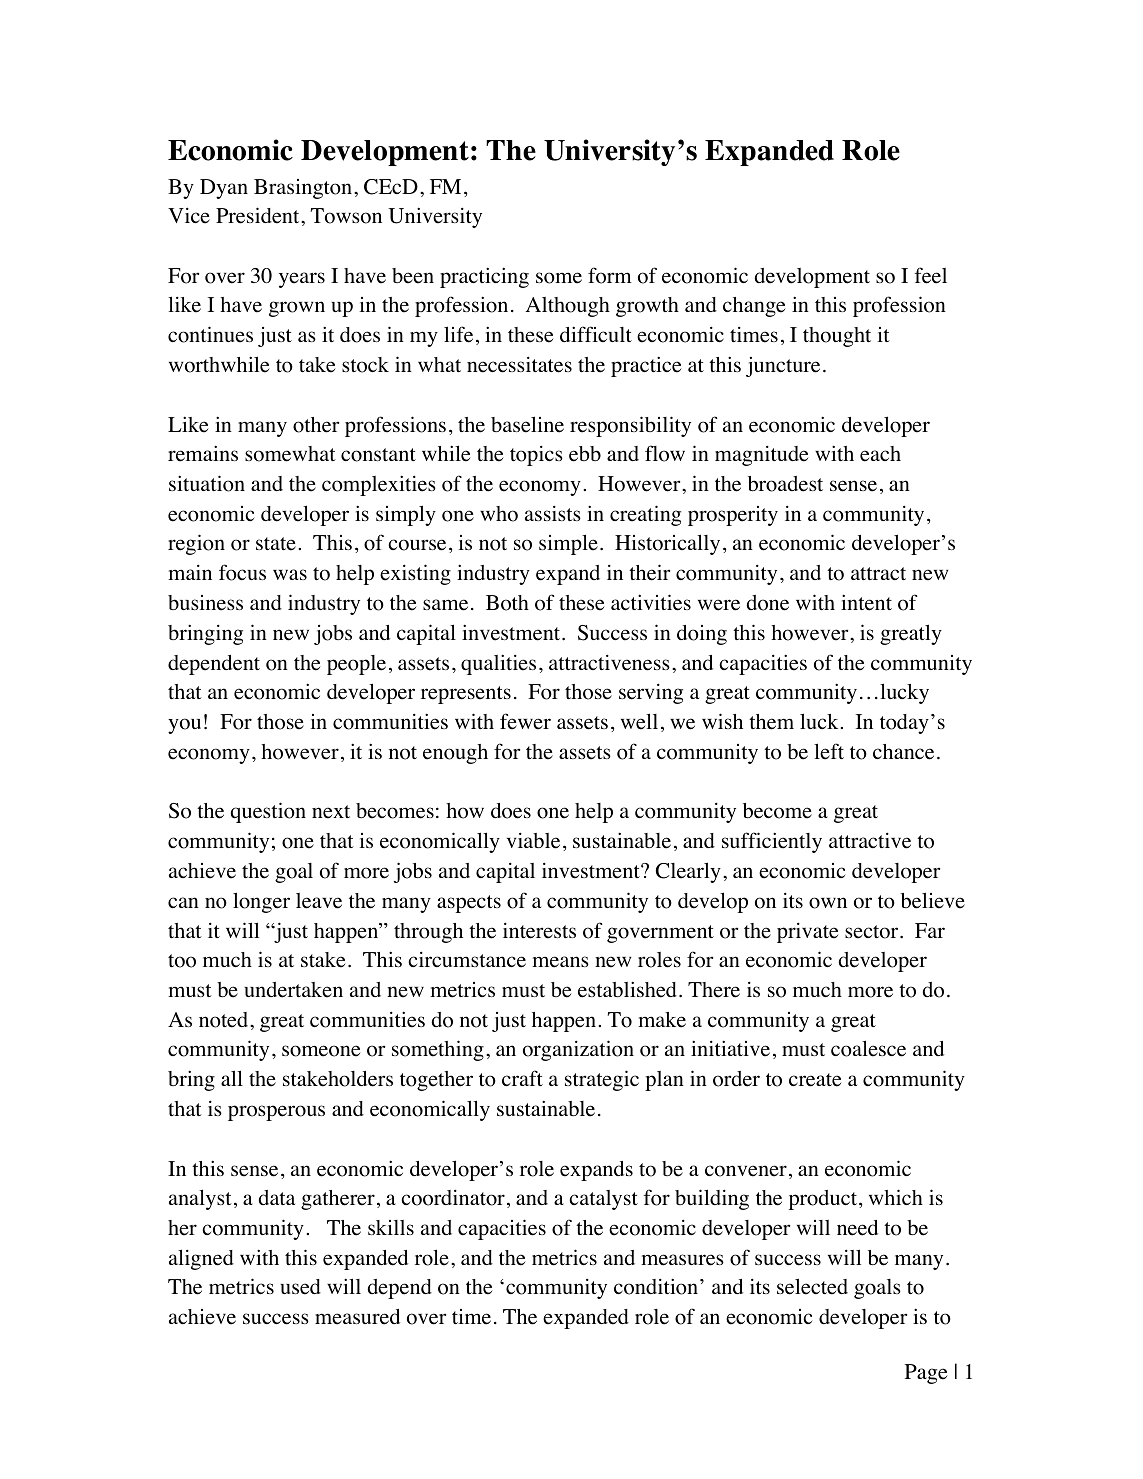  Describe the element at coordinates (785, 484) in the document. I see `broadest` at that location.
